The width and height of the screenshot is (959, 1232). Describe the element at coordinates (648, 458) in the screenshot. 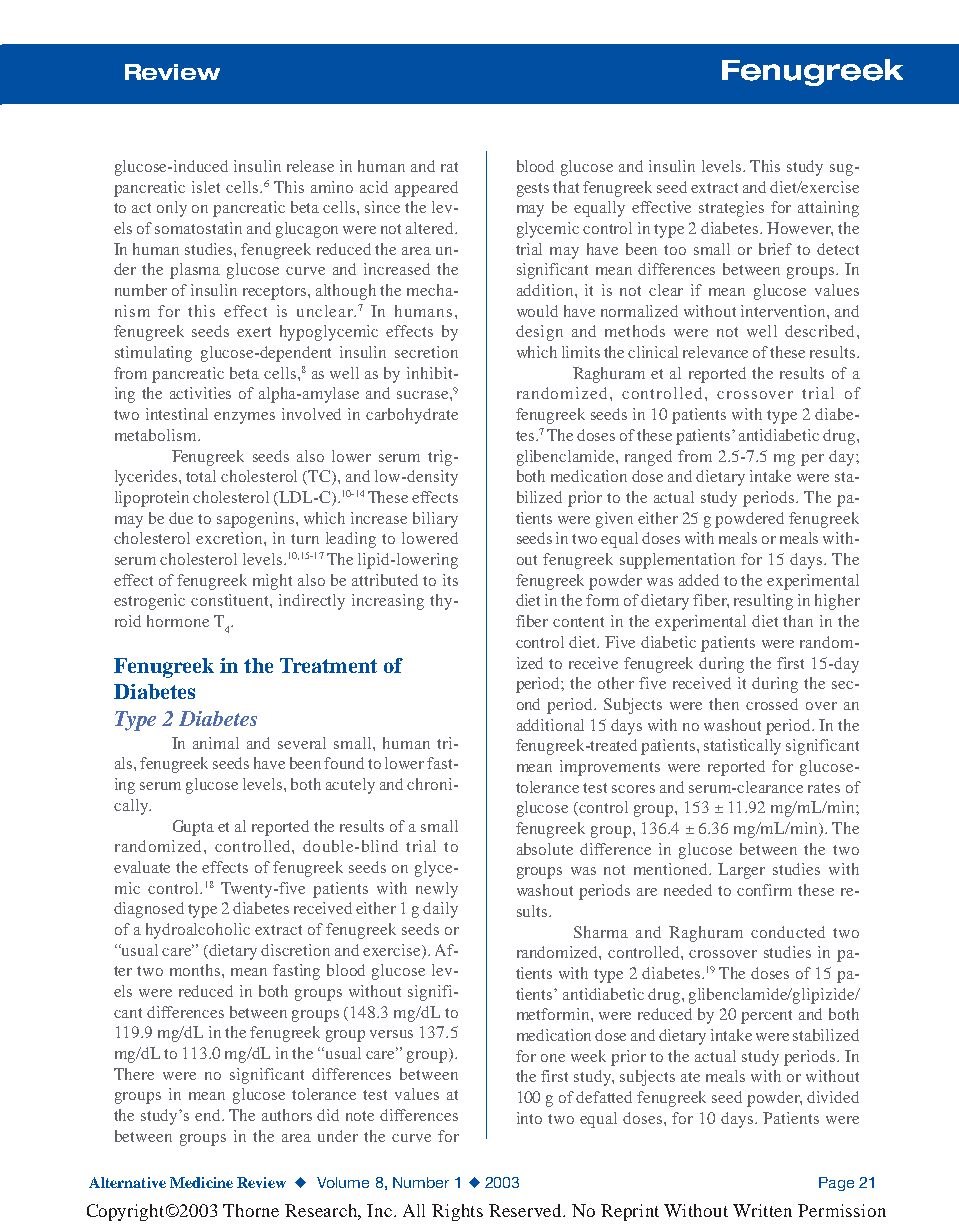

I see `ranged` at that location.
